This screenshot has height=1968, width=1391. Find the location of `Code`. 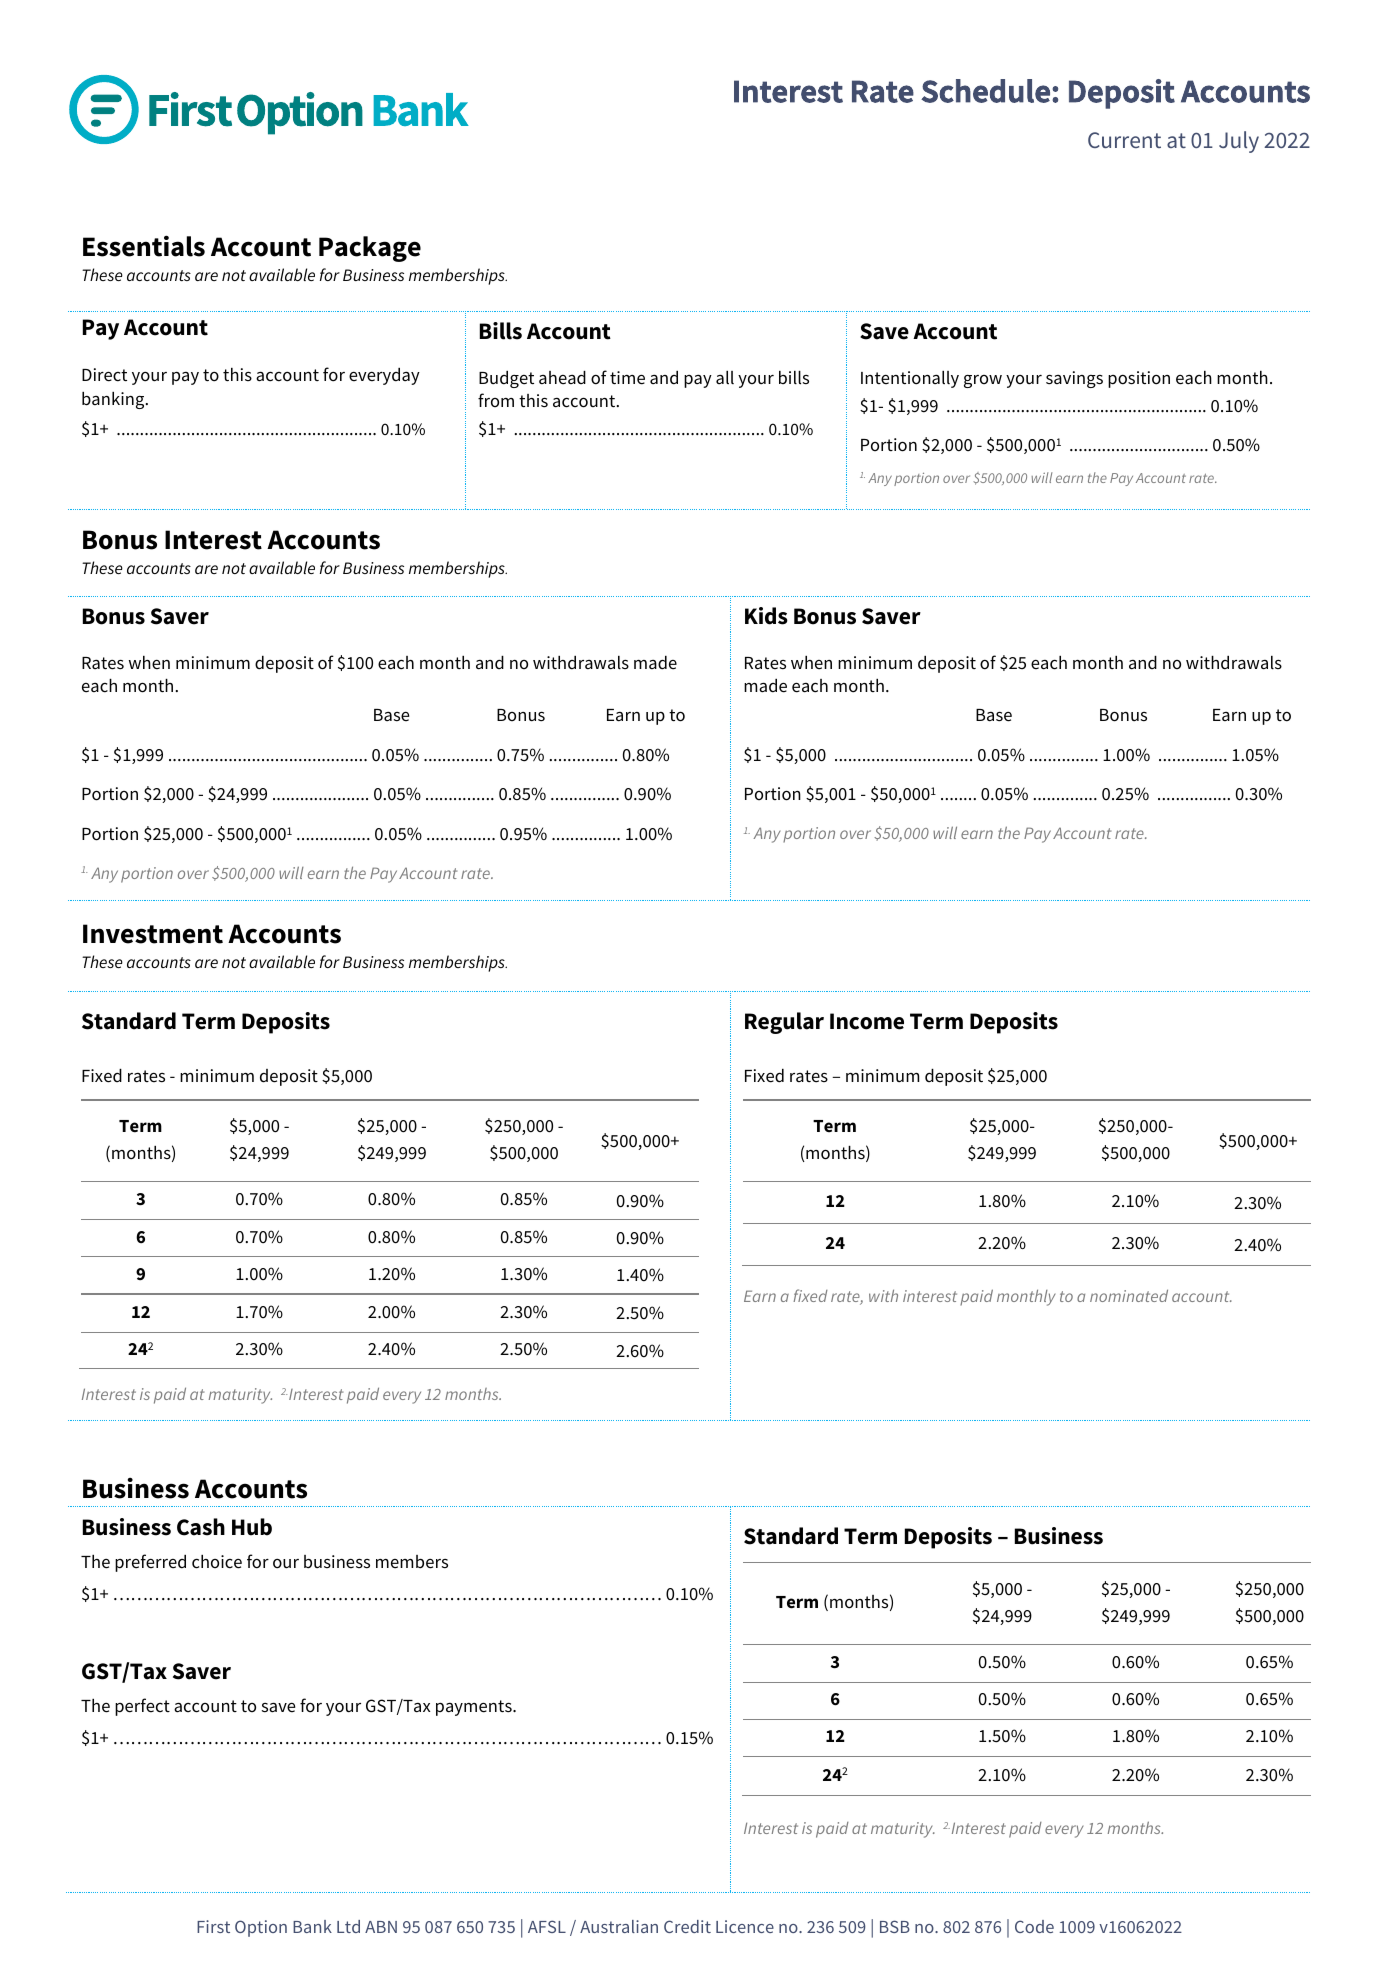

Code is located at coordinates (1034, 1926).
